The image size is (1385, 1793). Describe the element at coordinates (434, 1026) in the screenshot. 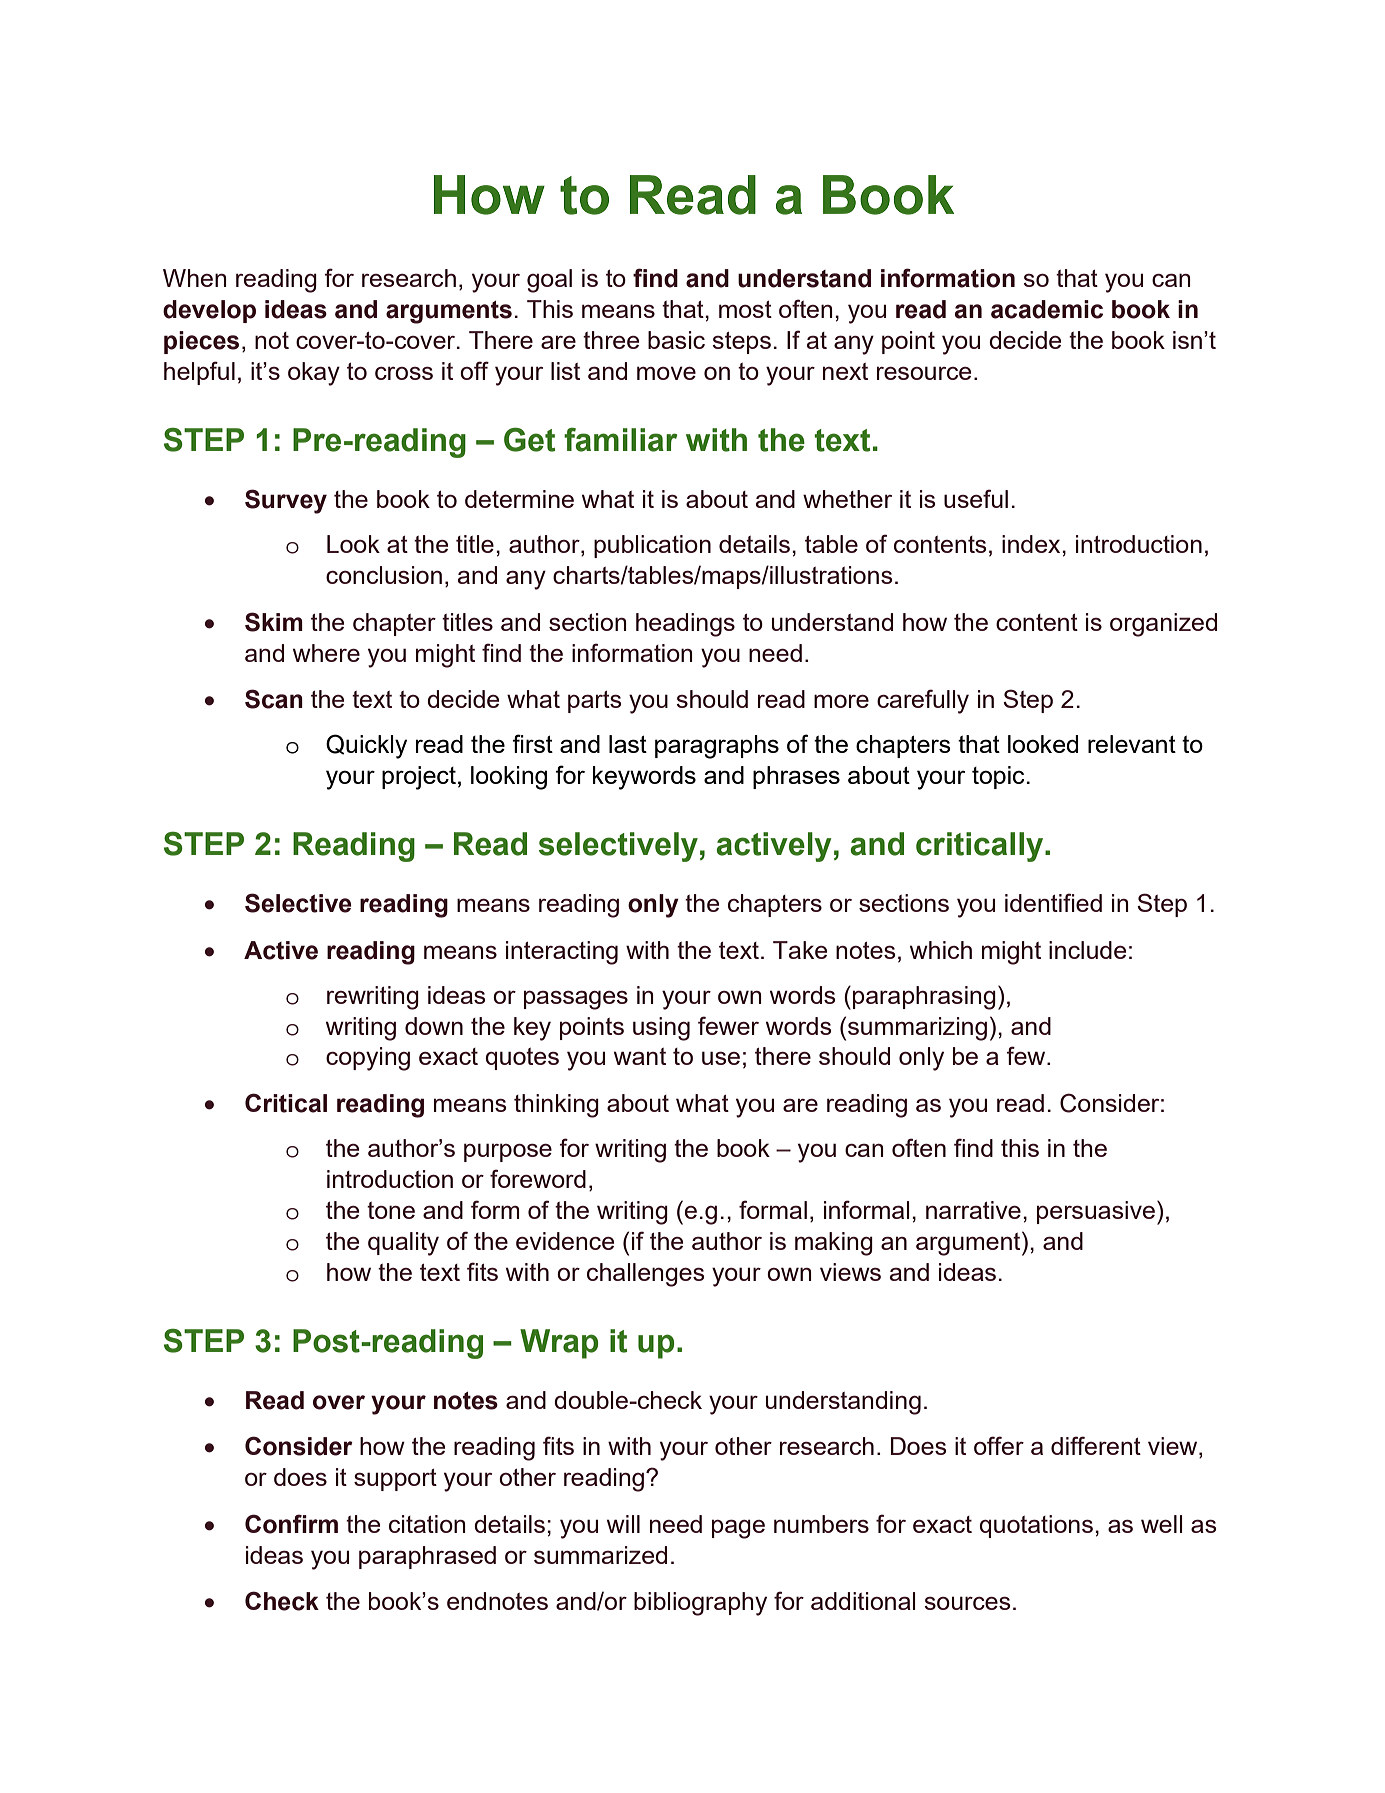

I see `down` at that location.
